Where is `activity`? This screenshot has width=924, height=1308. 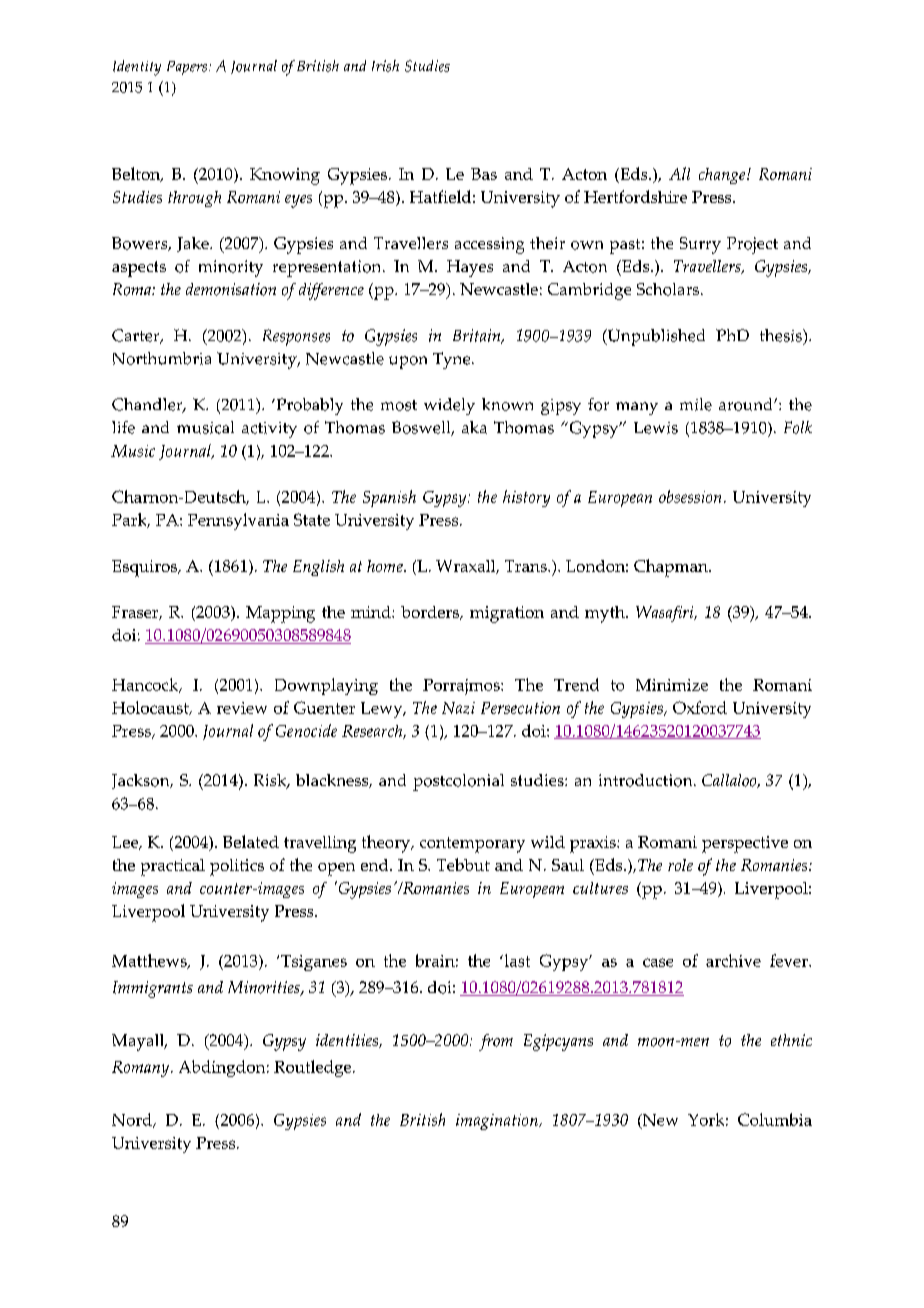 activity is located at coordinates (269, 430).
